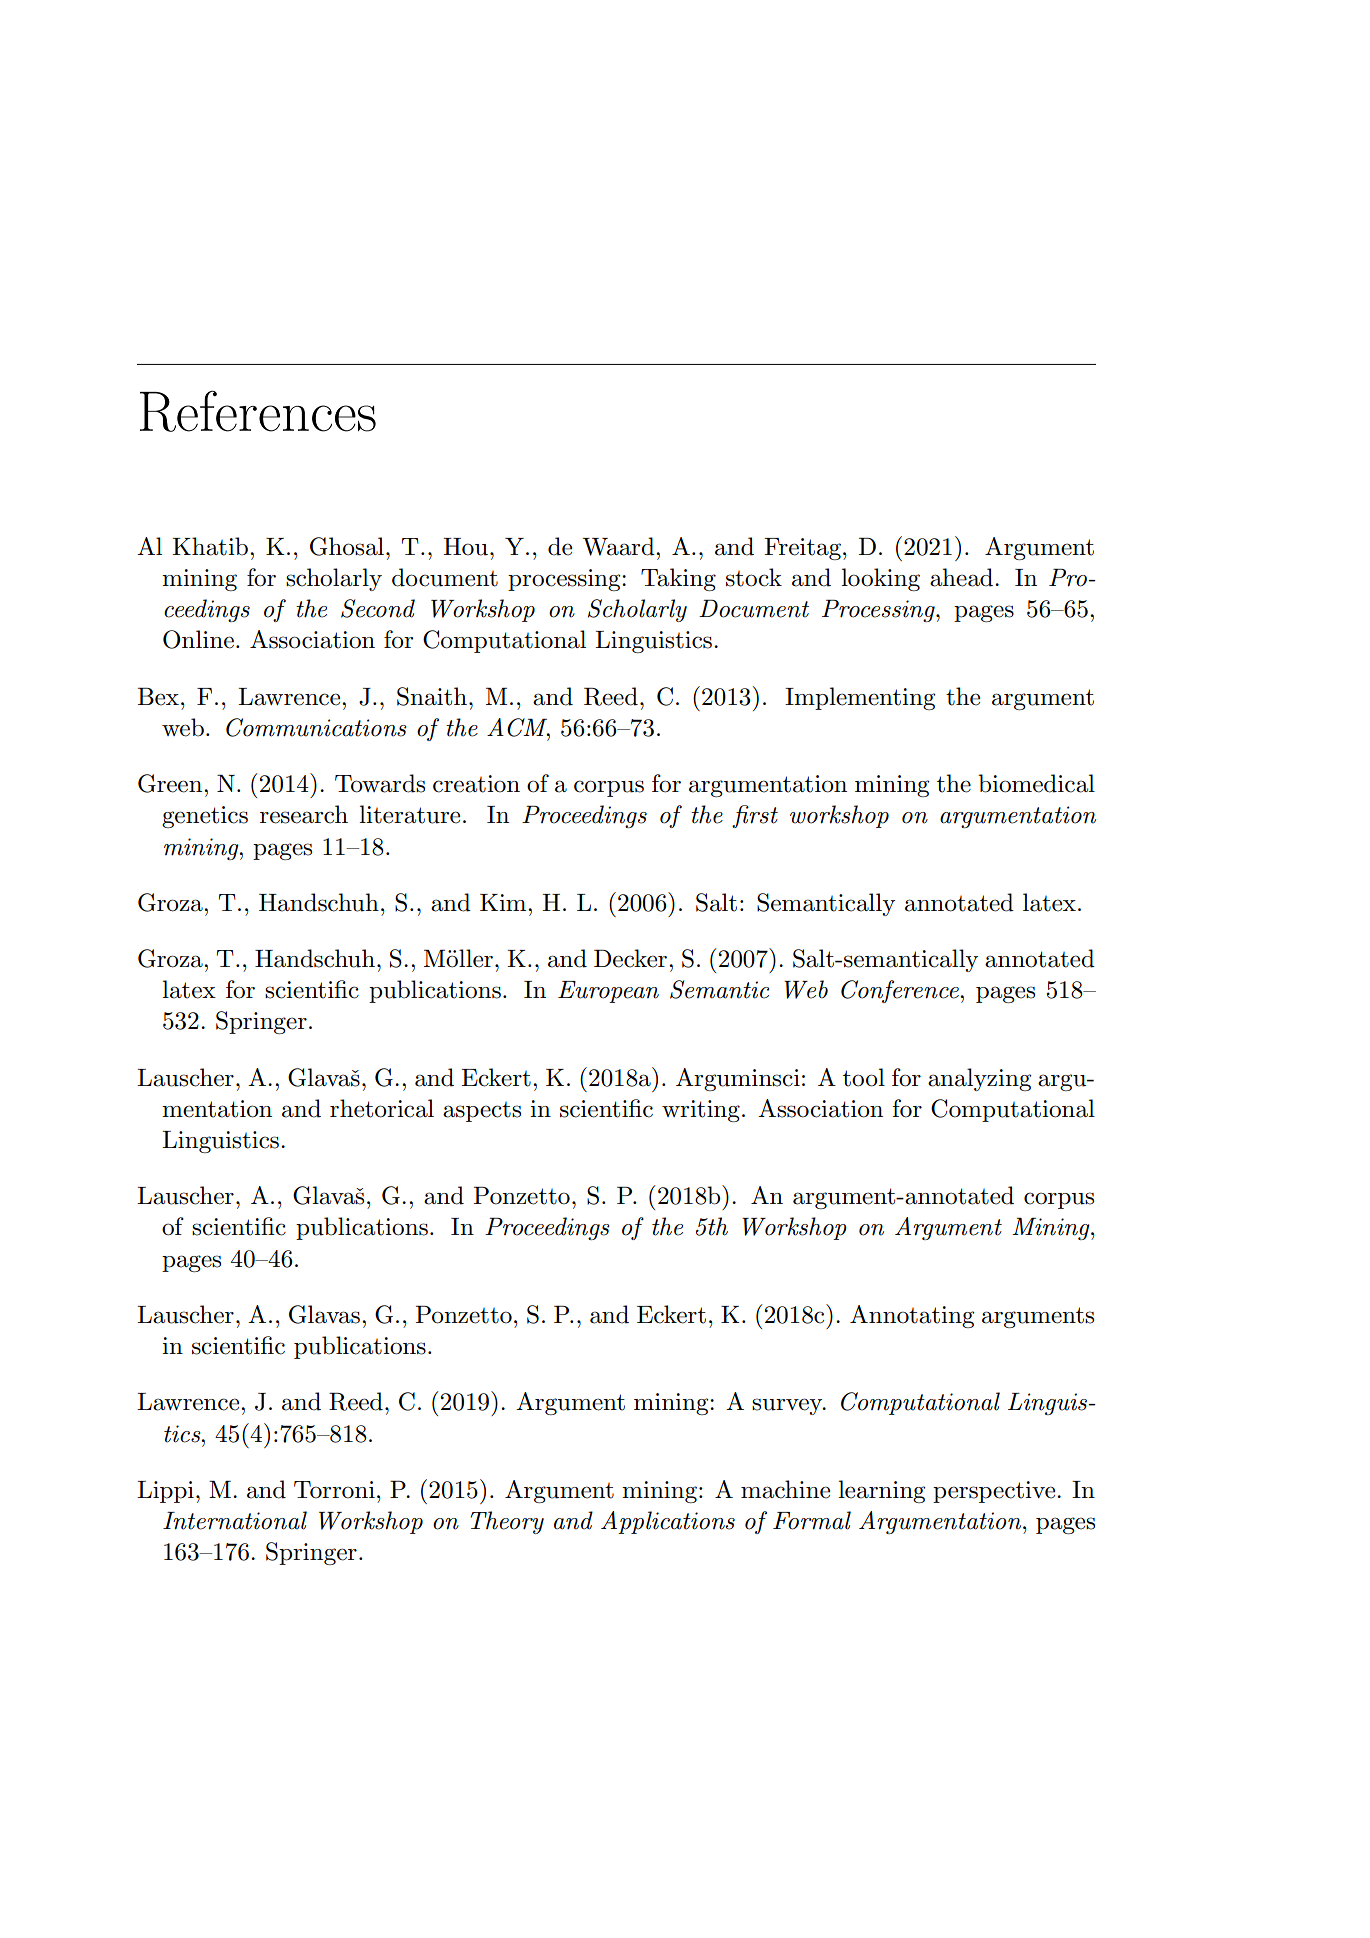  What do you see at coordinates (901, 991) in the page?
I see `Conference` at bounding box center [901, 991].
